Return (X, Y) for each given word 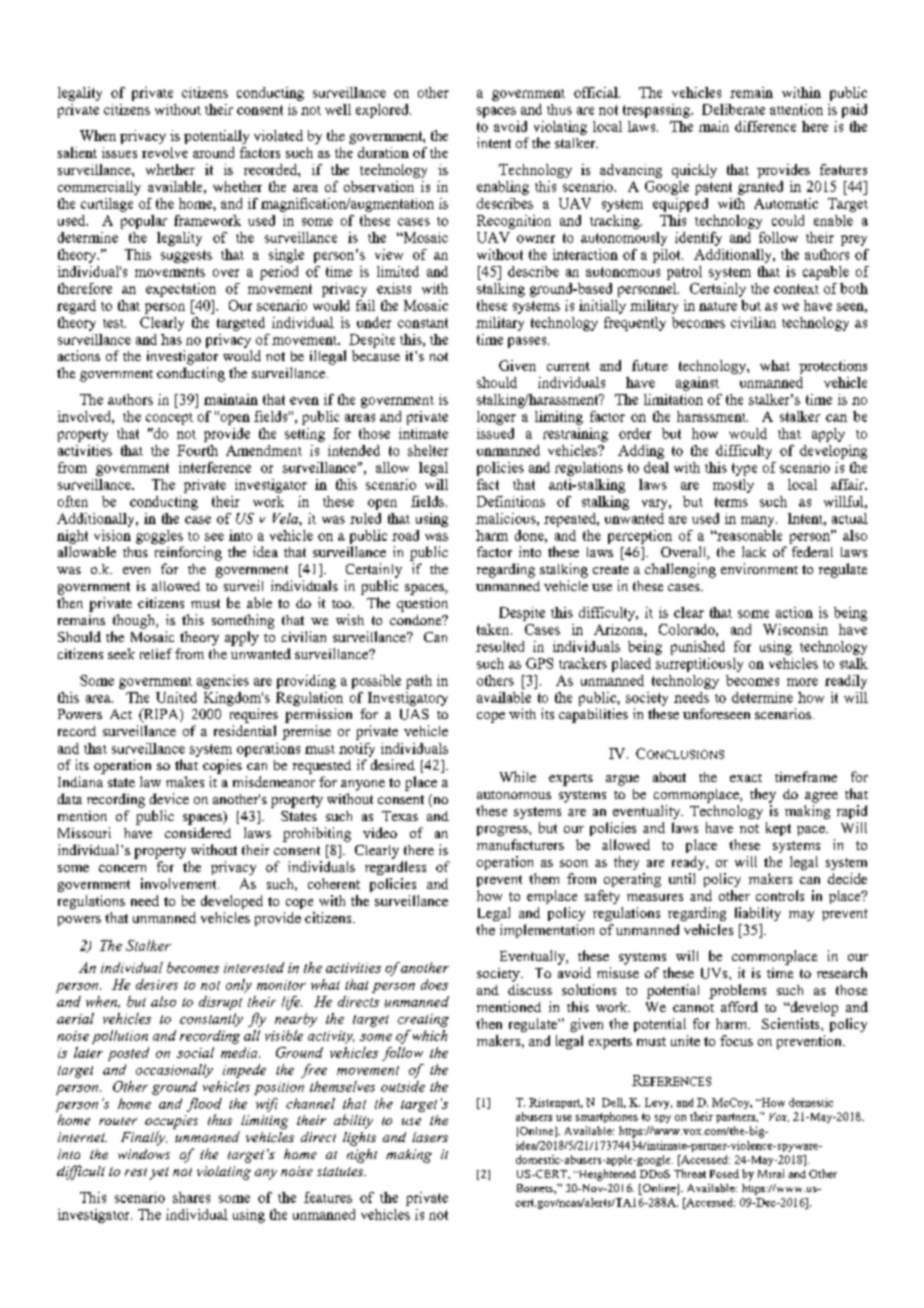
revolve (165, 152)
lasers (430, 1137)
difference (765, 126)
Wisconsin (795, 629)
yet (159, 1173)
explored (383, 111)
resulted (500, 646)
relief (156, 653)
